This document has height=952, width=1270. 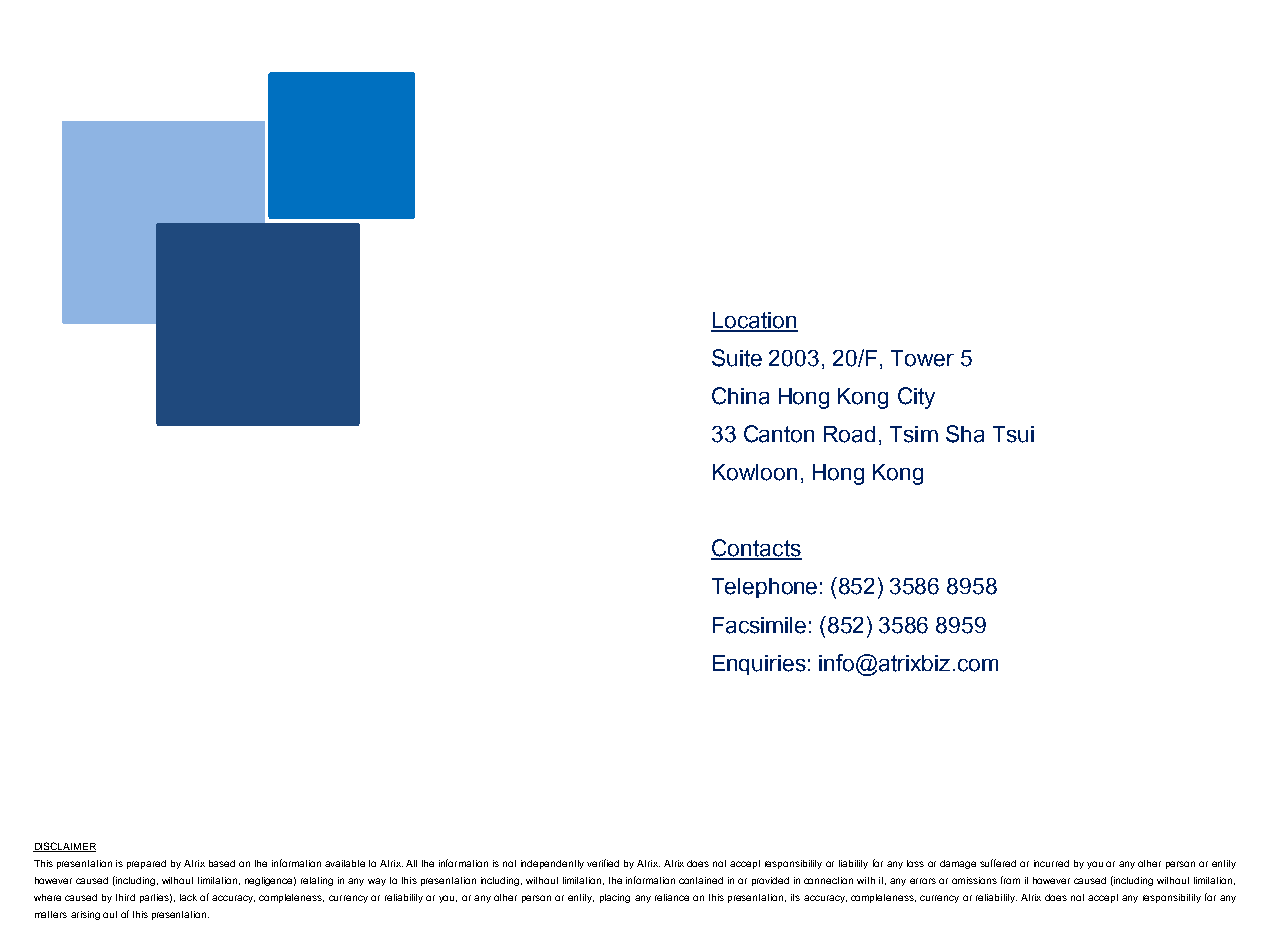 What do you see at coordinates (759, 625) in the document?
I see `Facsimile` at bounding box center [759, 625].
